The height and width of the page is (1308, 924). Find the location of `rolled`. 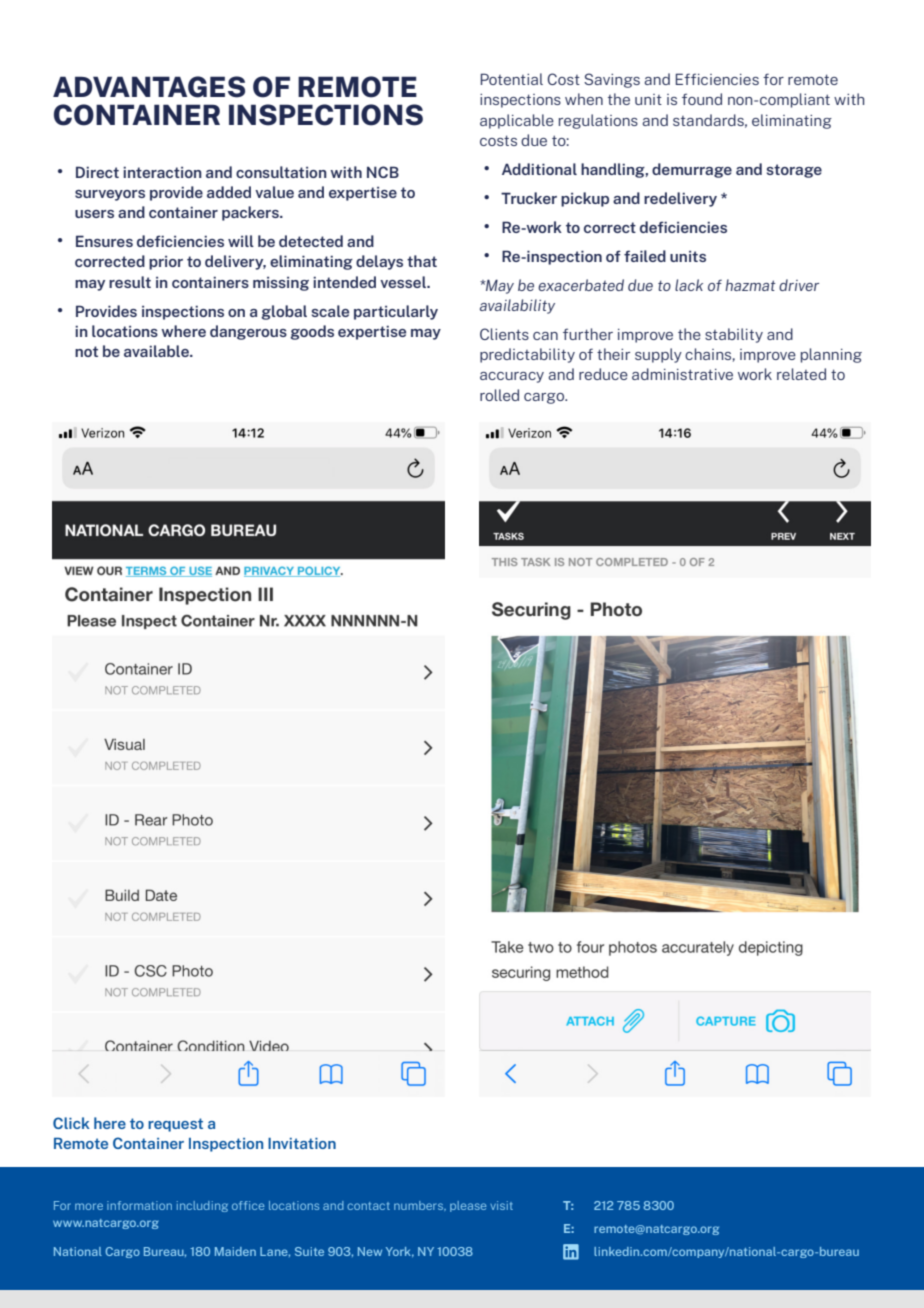

rolled is located at coordinates (499, 395).
